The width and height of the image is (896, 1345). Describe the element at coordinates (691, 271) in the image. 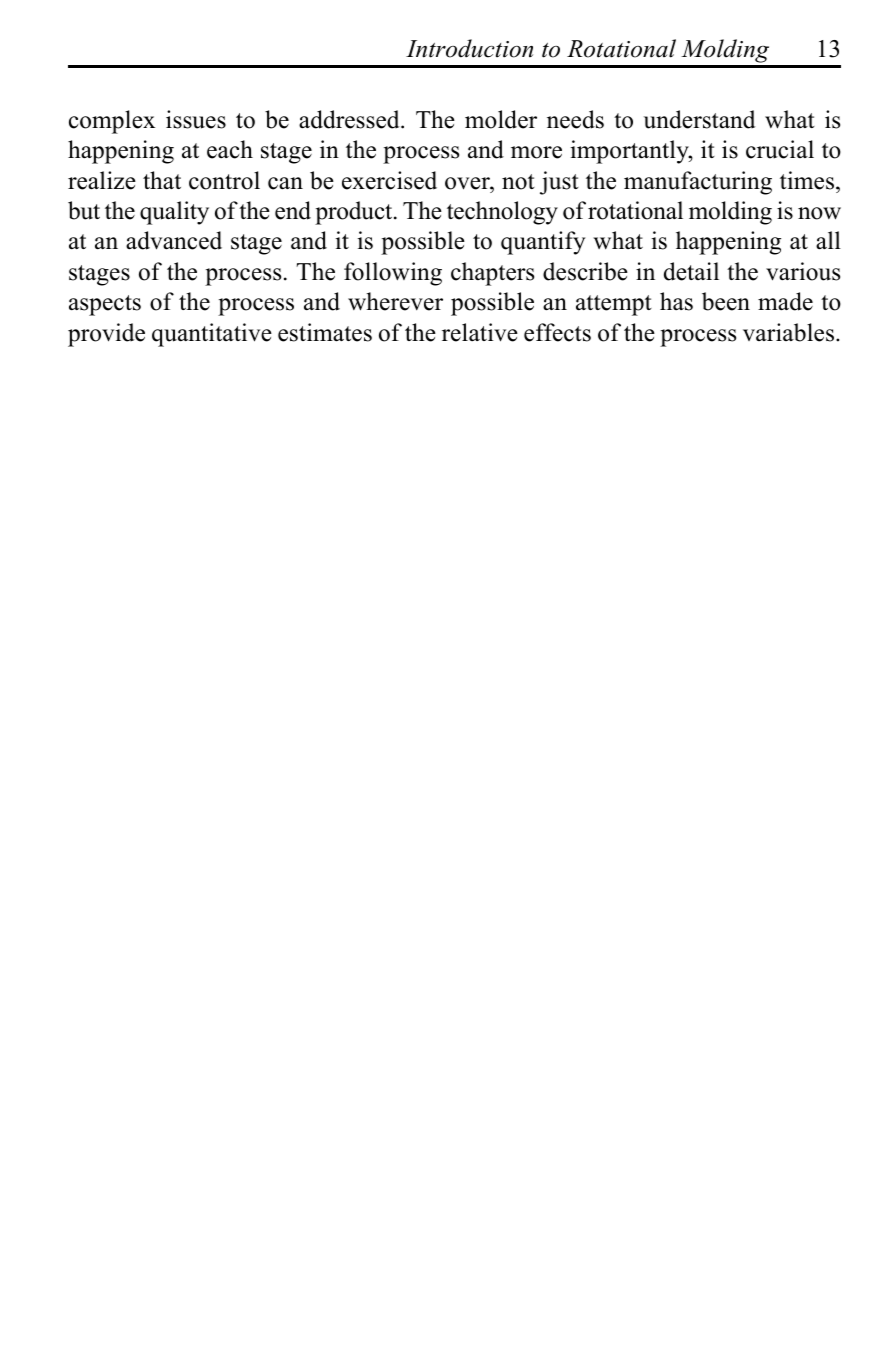

I see `detail` at that location.
